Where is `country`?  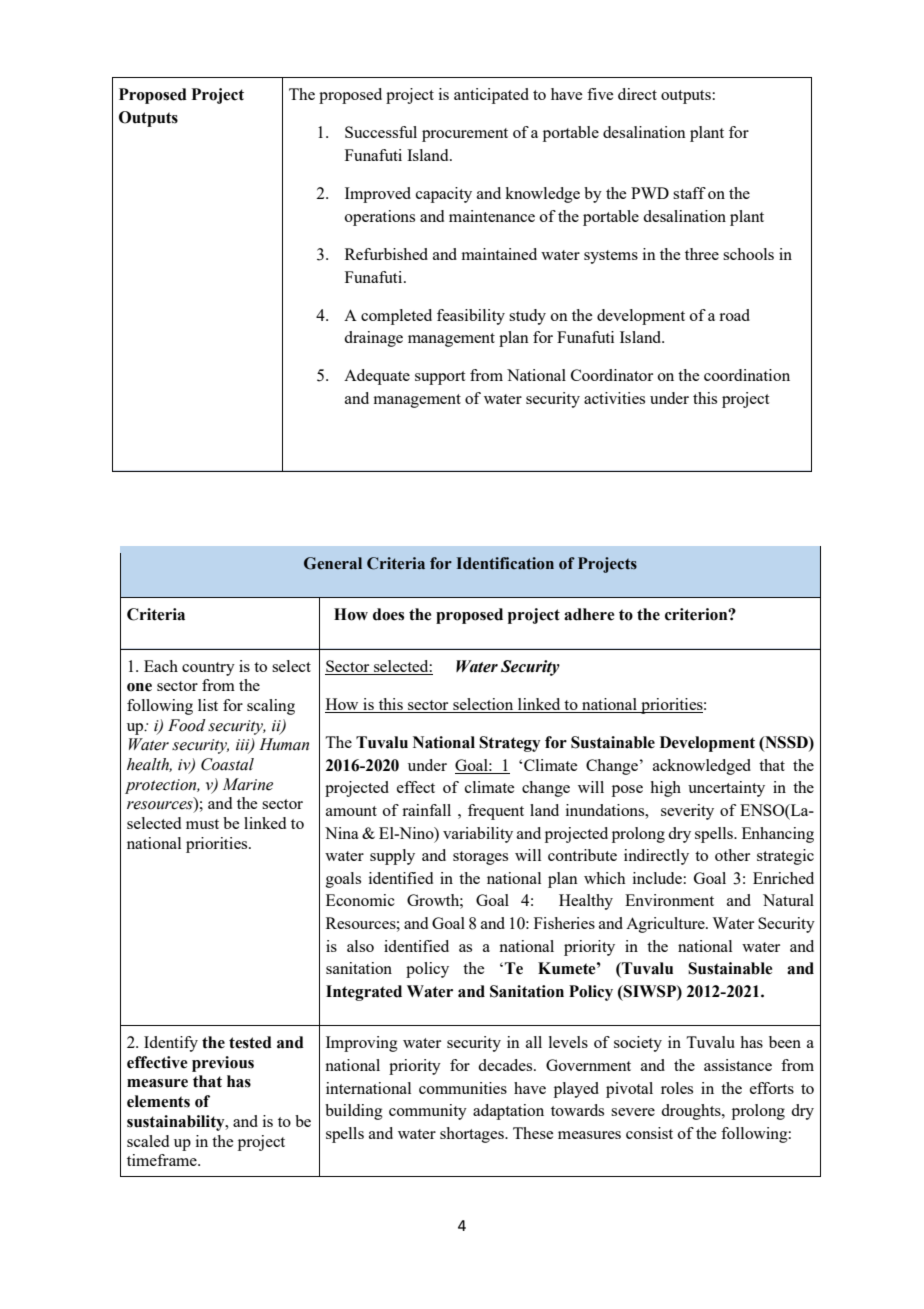
country is located at coordinates (208, 669).
